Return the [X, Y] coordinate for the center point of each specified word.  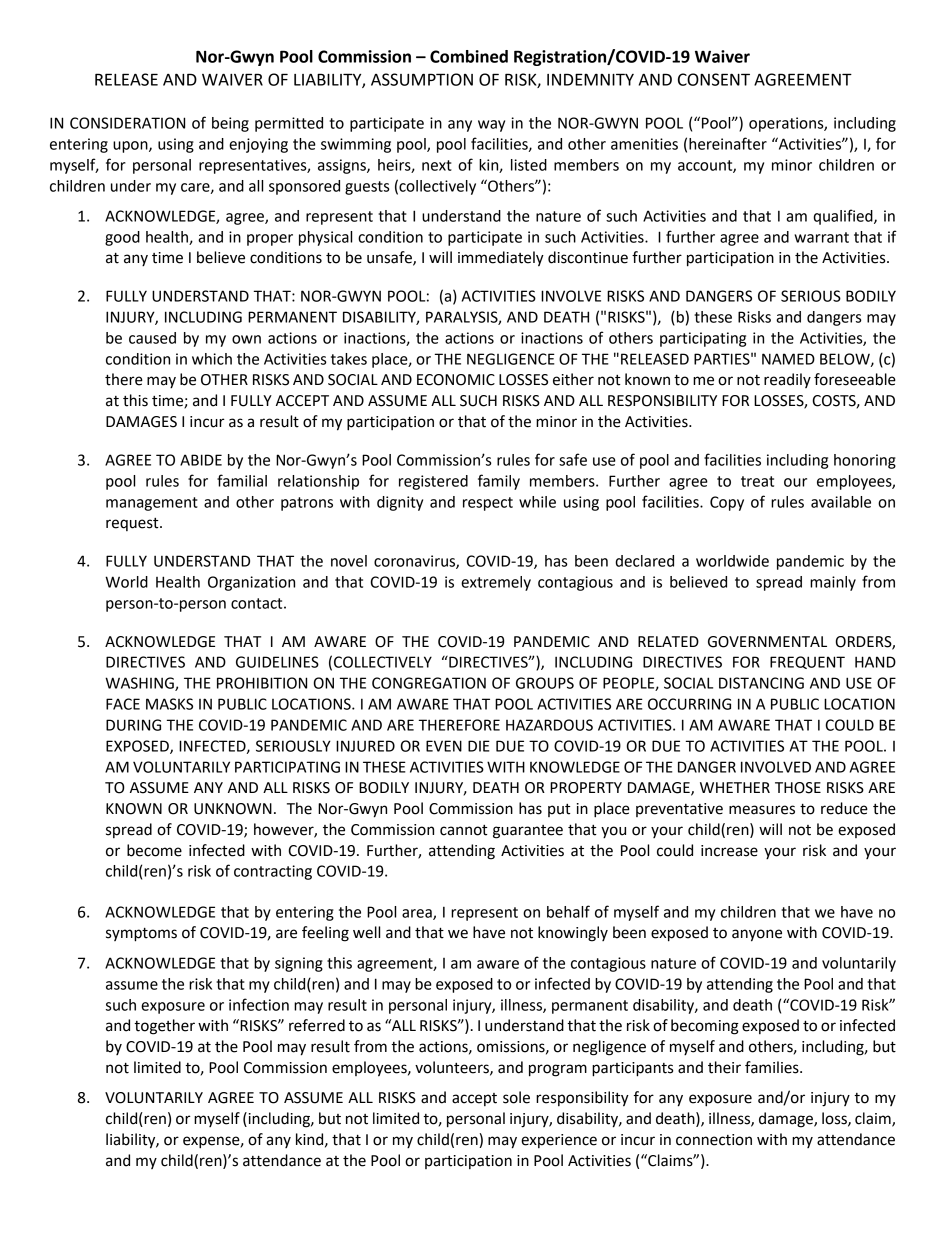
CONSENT [714, 79]
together [164, 1027]
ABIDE [201, 460]
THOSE [798, 788]
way [491, 126]
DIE [479, 746]
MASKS [169, 704]
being [230, 124]
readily [787, 380]
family [499, 482]
